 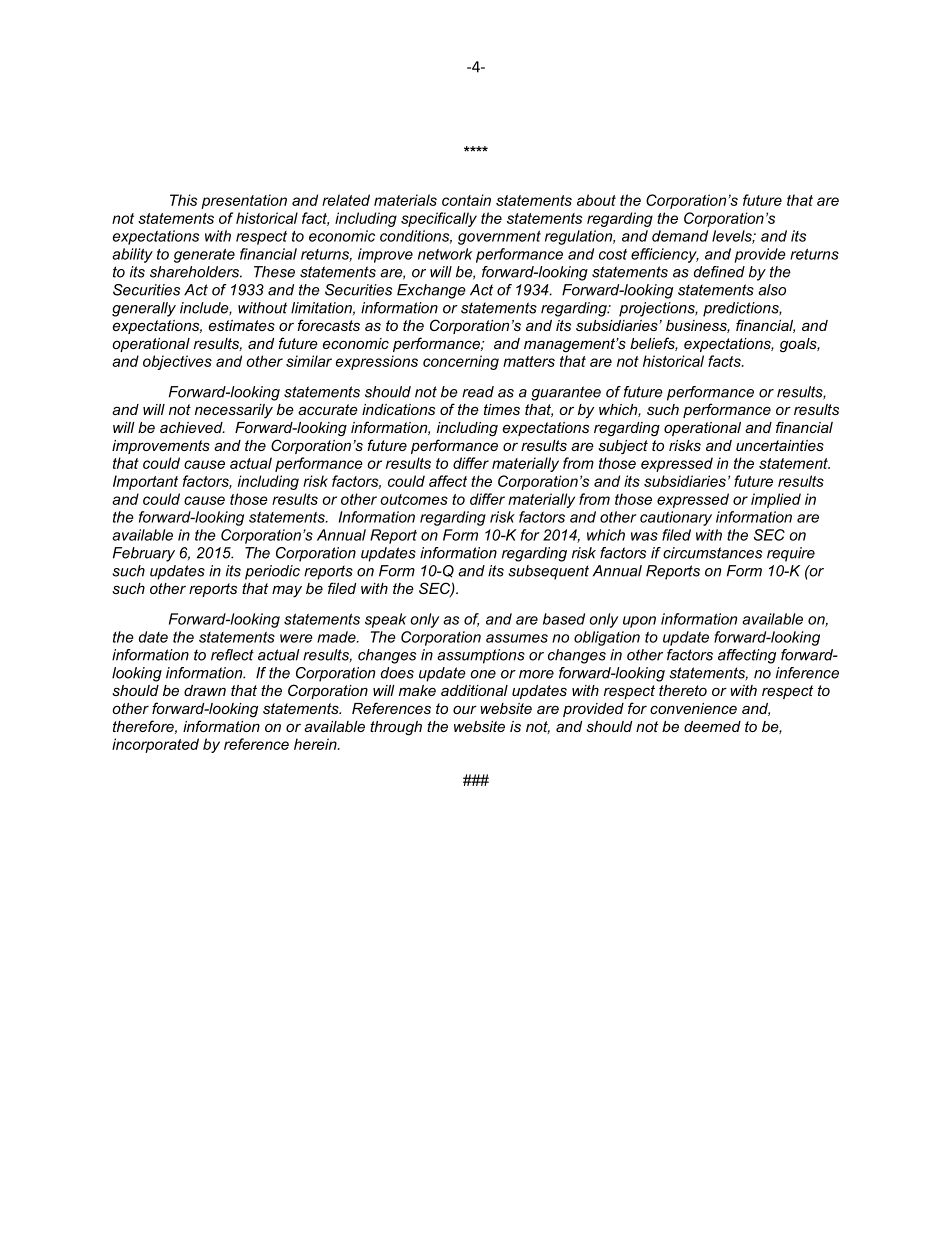 What do you see at coordinates (712, 726) in the screenshot?
I see `deemed` at bounding box center [712, 726].
